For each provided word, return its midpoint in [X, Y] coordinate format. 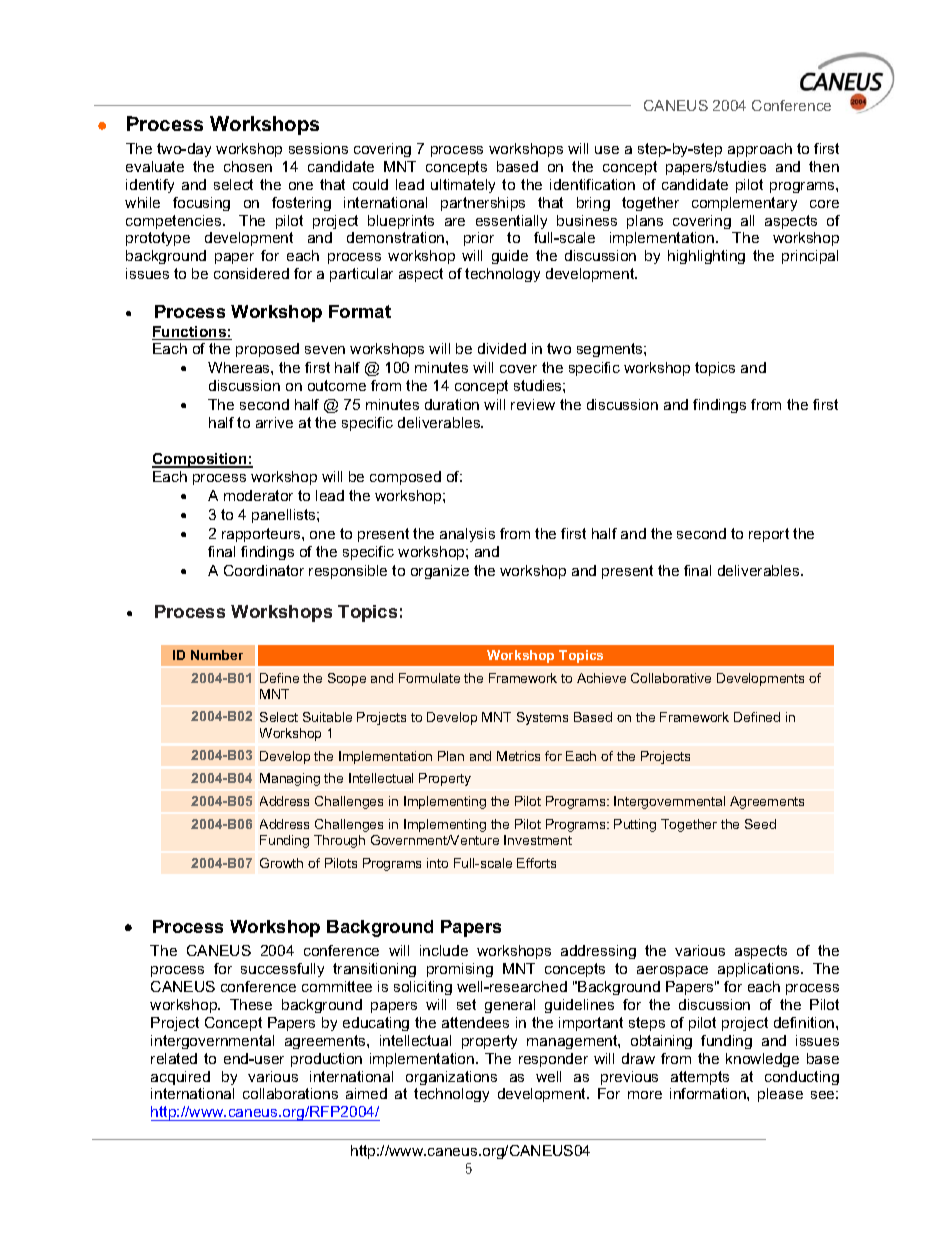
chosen [248, 166]
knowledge [762, 1060]
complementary [744, 204]
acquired [180, 1078]
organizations [451, 1078]
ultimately [463, 186]
